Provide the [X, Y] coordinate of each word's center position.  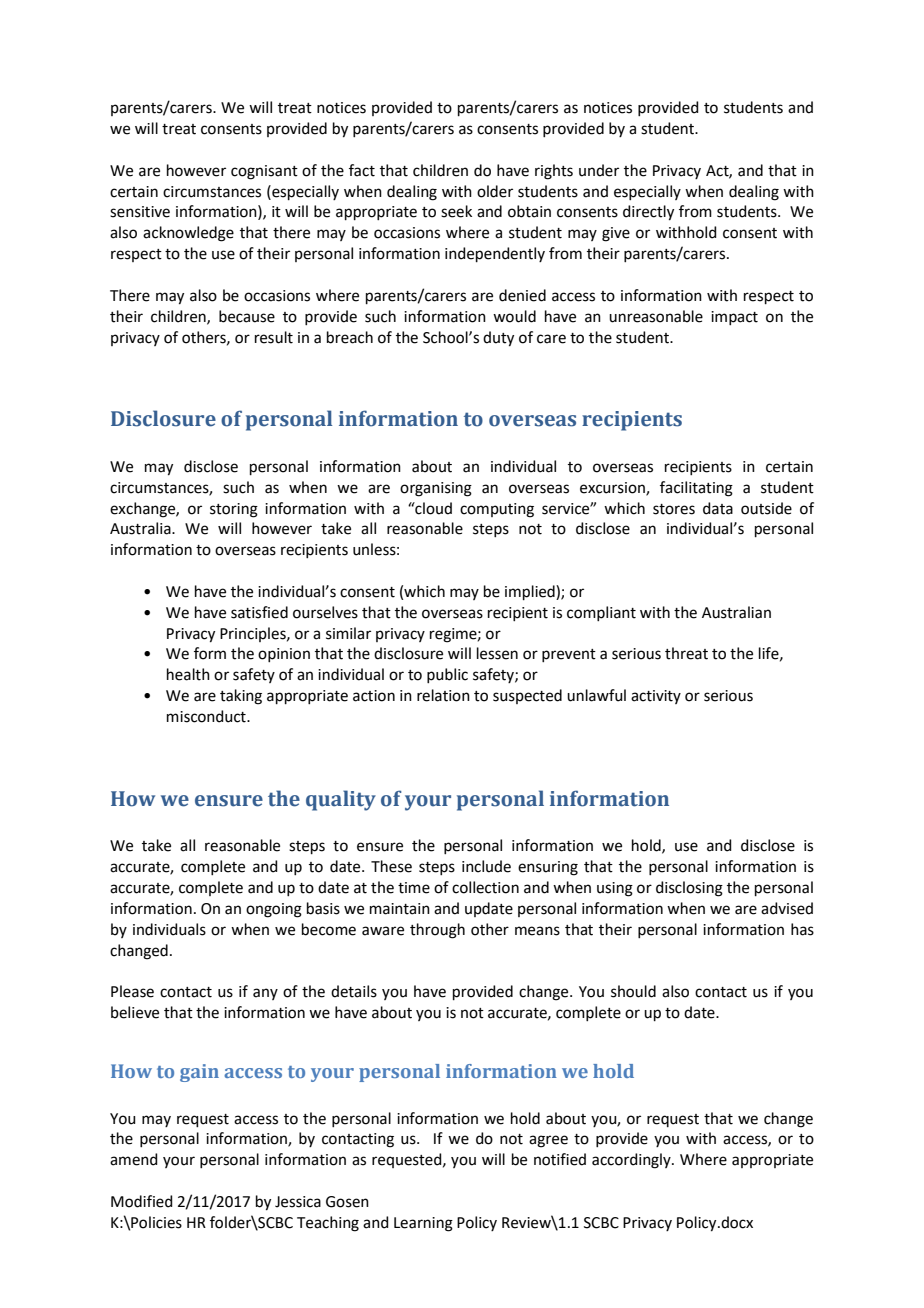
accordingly [632, 1161]
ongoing [274, 910]
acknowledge [188, 234]
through [437, 931]
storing [234, 510]
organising [436, 489]
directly [648, 213]
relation [443, 695]
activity [656, 697]
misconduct [207, 716]
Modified [142, 1201]
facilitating [696, 489]
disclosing [689, 889]
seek [456, 211]
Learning [423, 1224]
